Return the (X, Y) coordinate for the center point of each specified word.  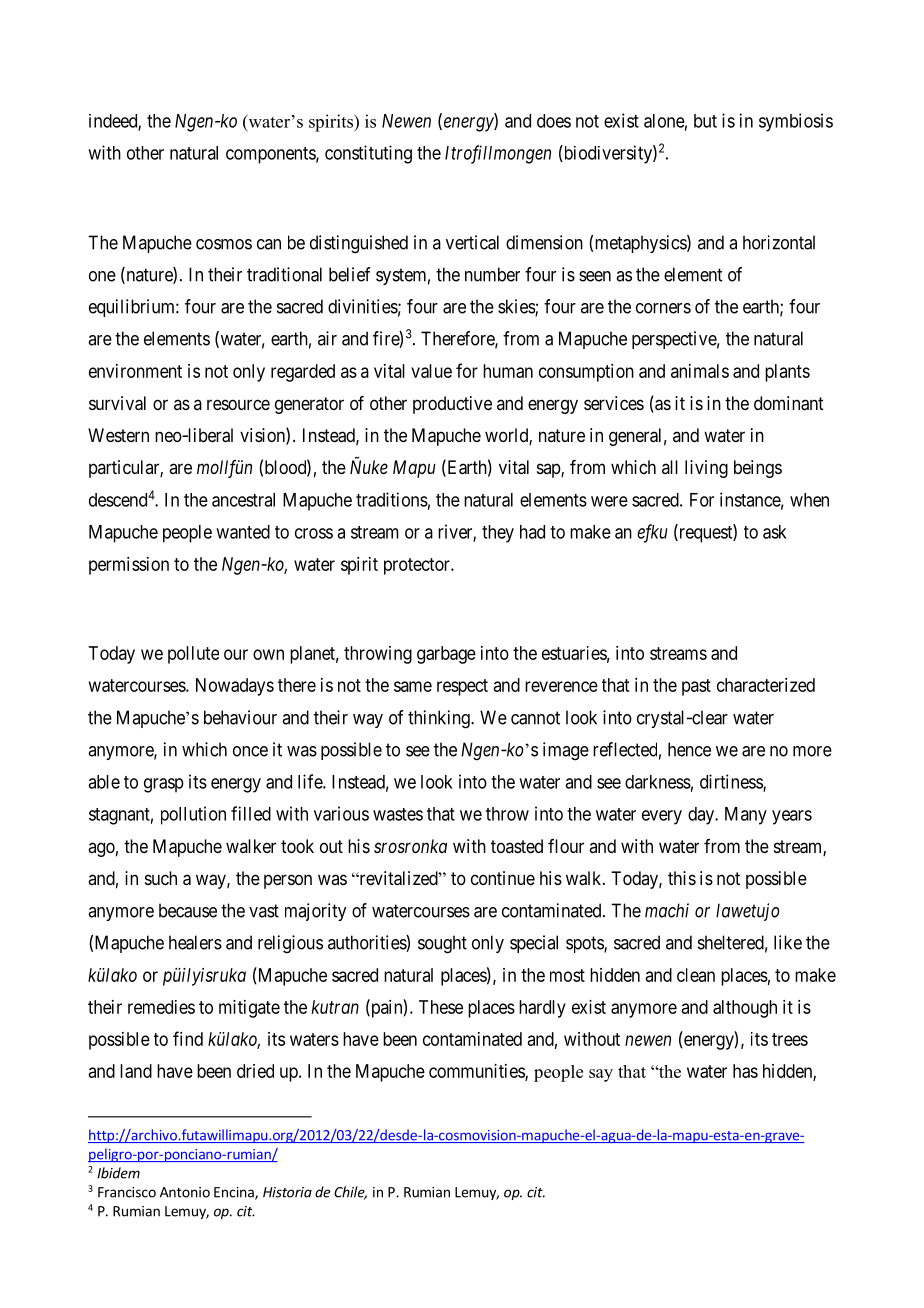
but (705, 121)
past (696, 687)
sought (442, 944)
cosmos (224, 244)
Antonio (185, 1192)
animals (700, 371)
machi (667, 910)
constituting (368, 154)
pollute (193, 655)
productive (452, 405)
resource (238, 404)
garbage (446, 655)
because (188, 910)
